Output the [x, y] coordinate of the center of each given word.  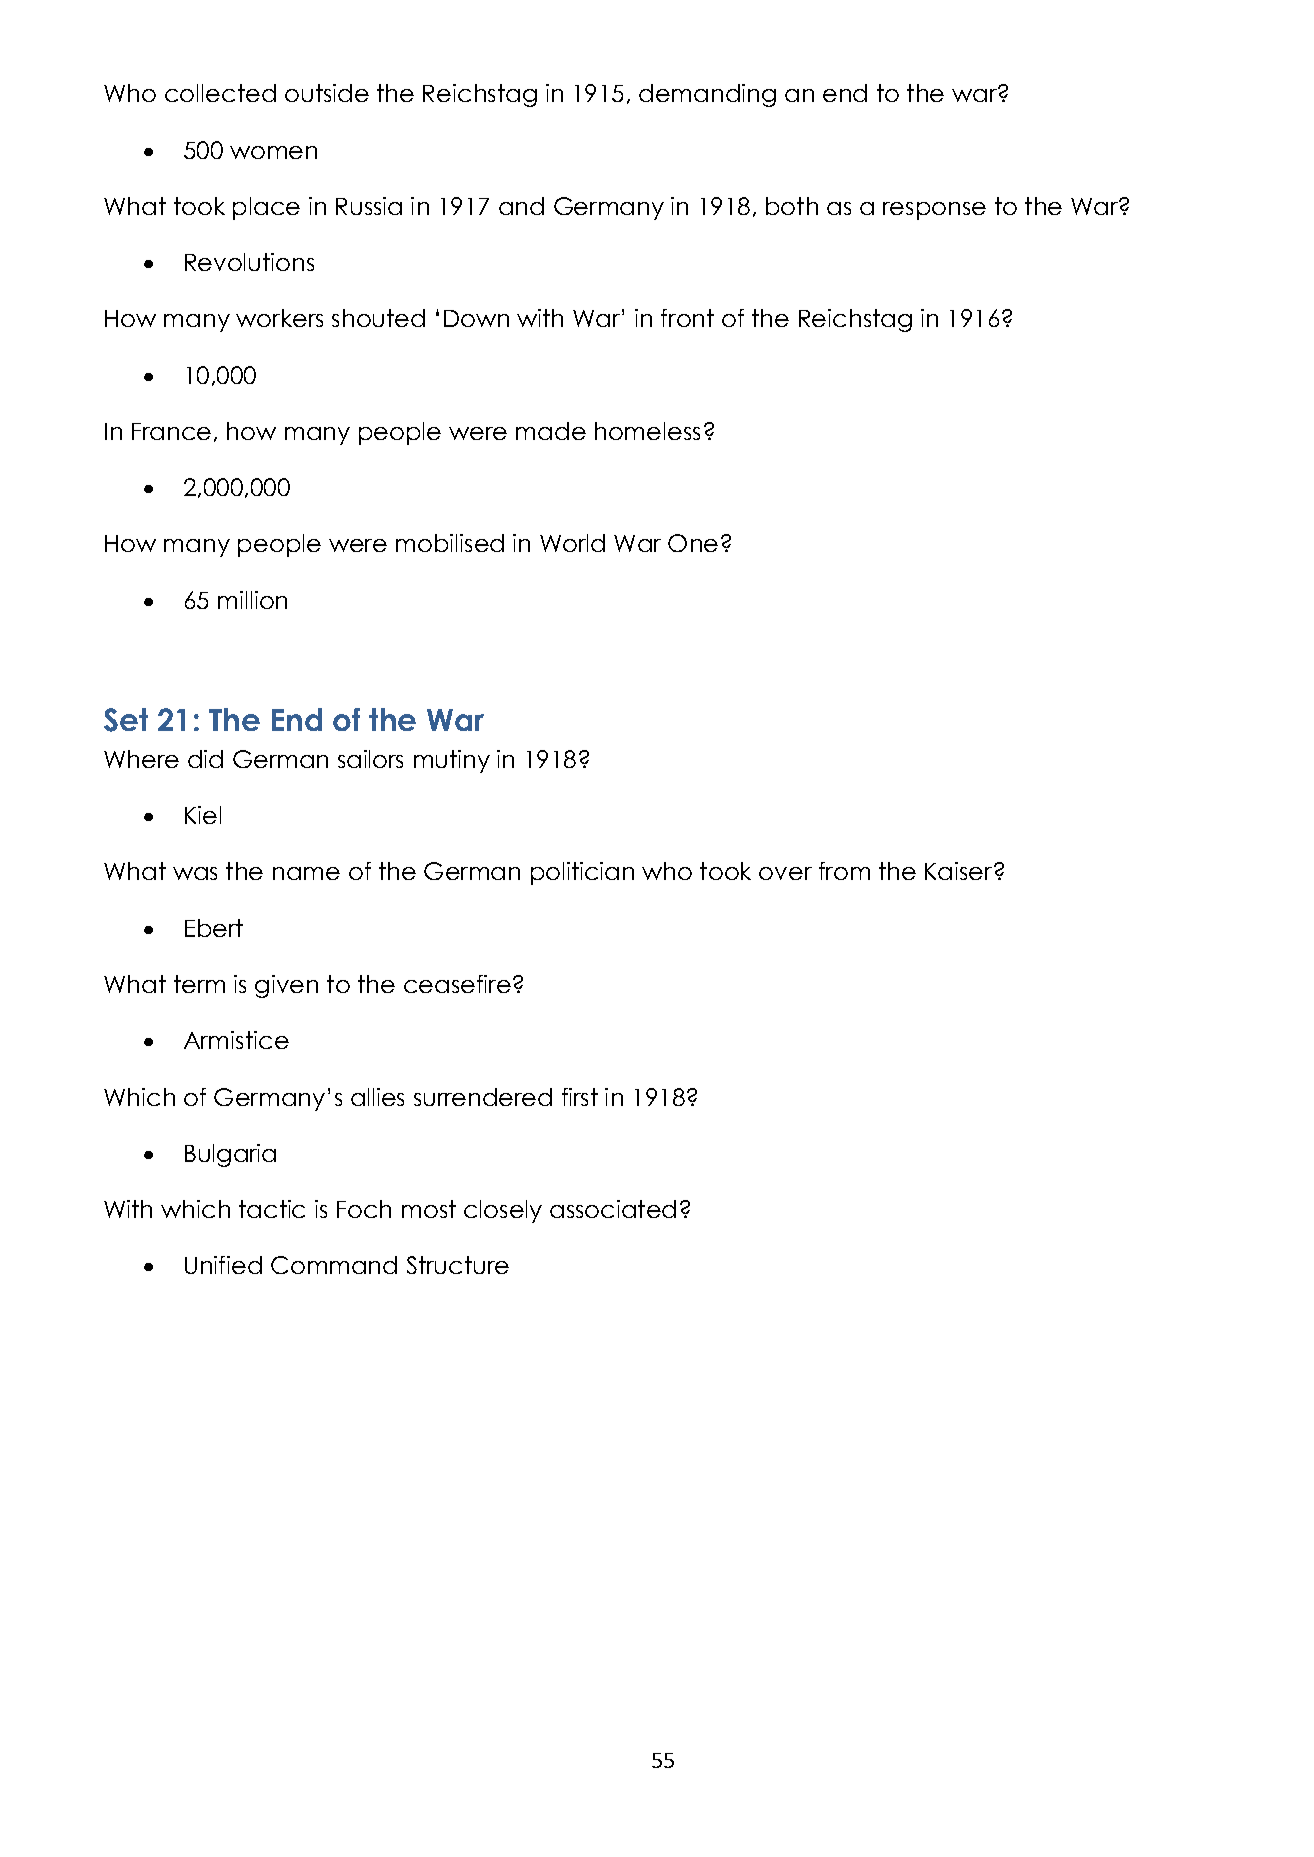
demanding [707, 95]
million [252, 600]
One [693, 543]
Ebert [214, 928]
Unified [223, 1265]
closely [503, 1211]
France [171, 431]
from [844, 871]
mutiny [452, 761]
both [792, 206]
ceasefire [457, 984]
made [551, 431]
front [687, 318]
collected [220, 93]
